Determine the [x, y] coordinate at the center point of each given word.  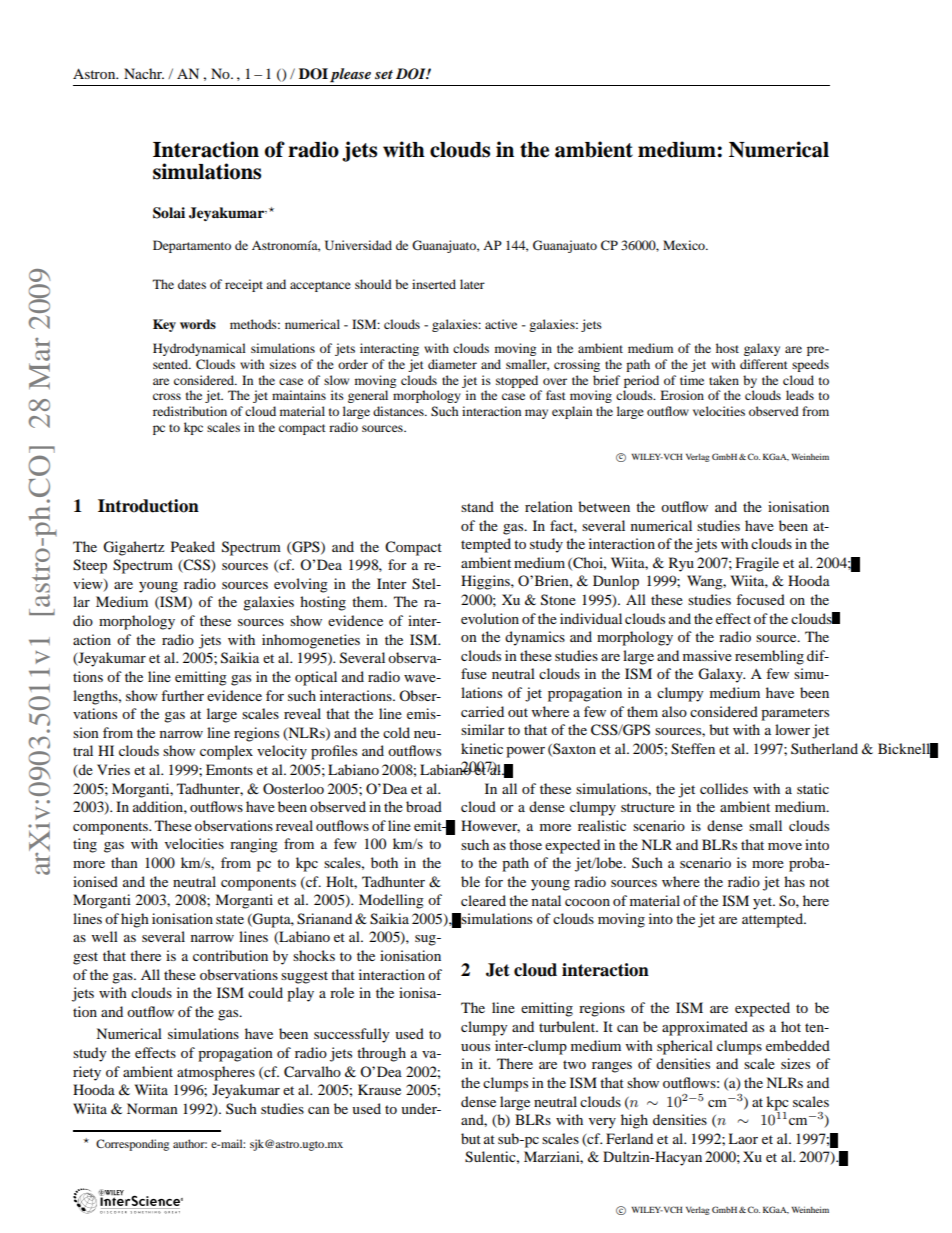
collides [724, 788]
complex [226, 752]
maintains [299, 395]
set [384, 74]
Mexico [685, 245]
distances [399, 411]
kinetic [482, 748]
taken [724, 380]
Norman [152, 1108]
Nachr [144, 73]
